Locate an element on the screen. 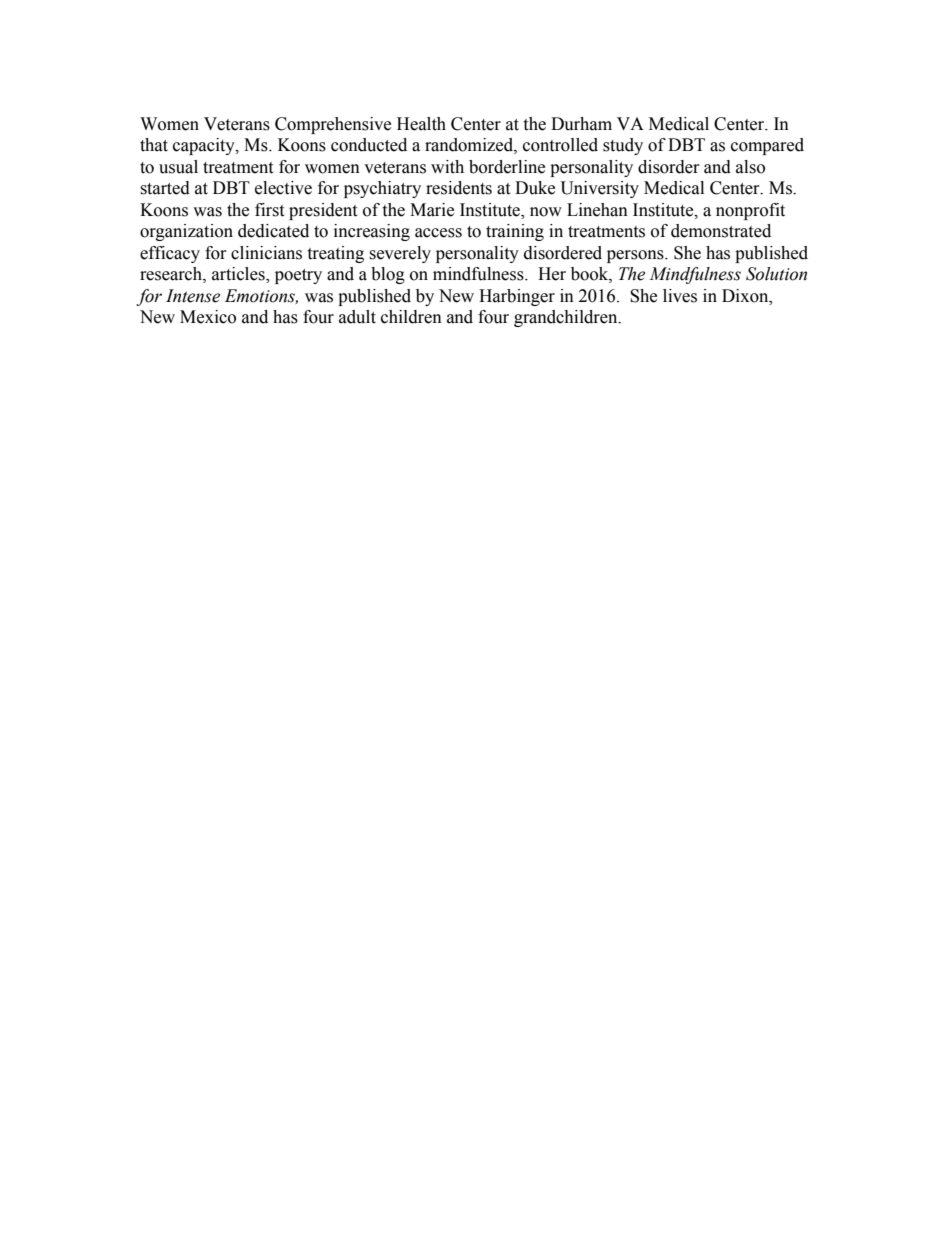 Image resolution: width=952 pixels, height=1233 pixels. Durham is located at coordinates (581, 124).
